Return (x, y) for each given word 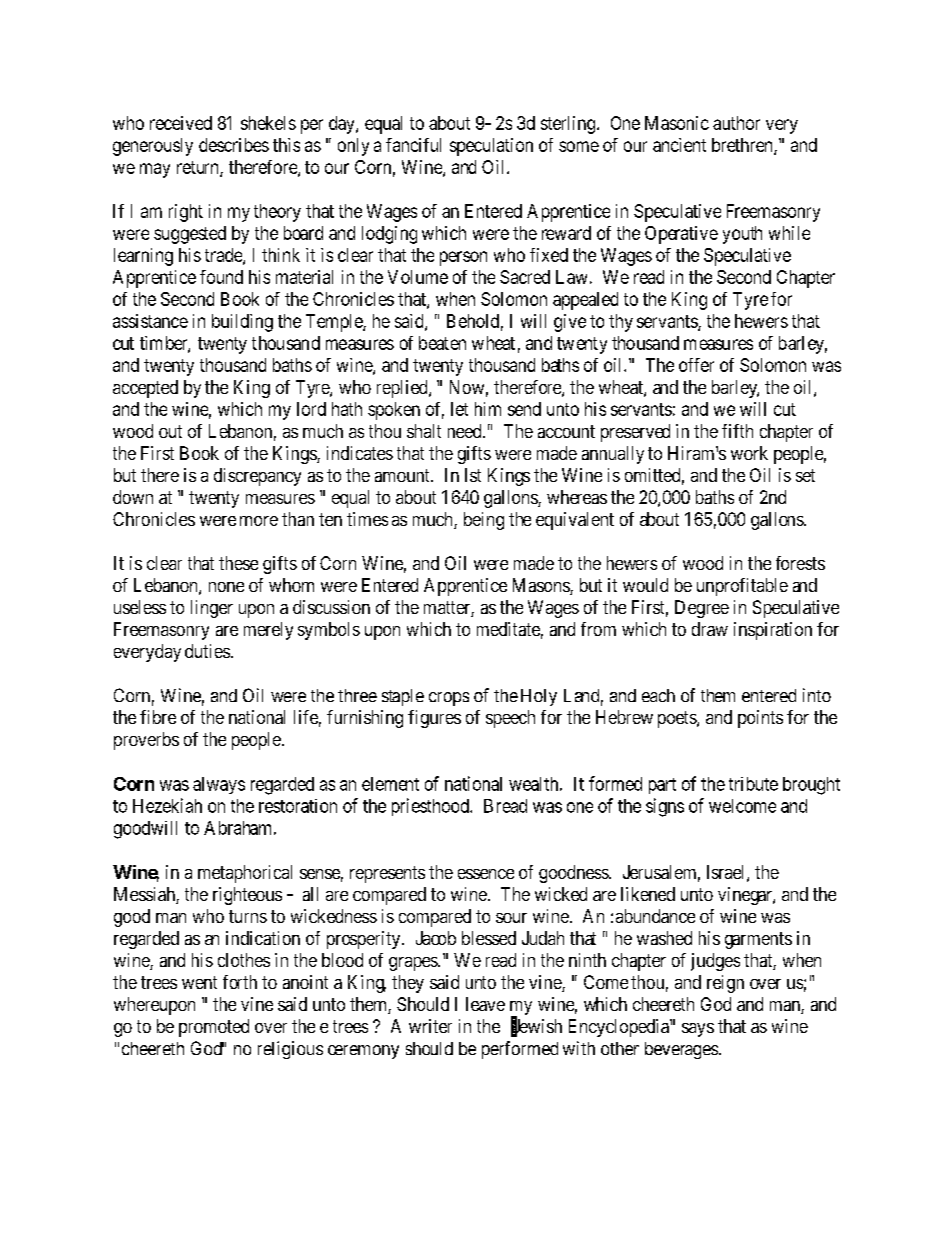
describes (234, 145)
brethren (743, 146)
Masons (542, 586)
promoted (214, 1028)
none (226, 587)
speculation (491, 147)
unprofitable (742, 587)
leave (485, 1004)
